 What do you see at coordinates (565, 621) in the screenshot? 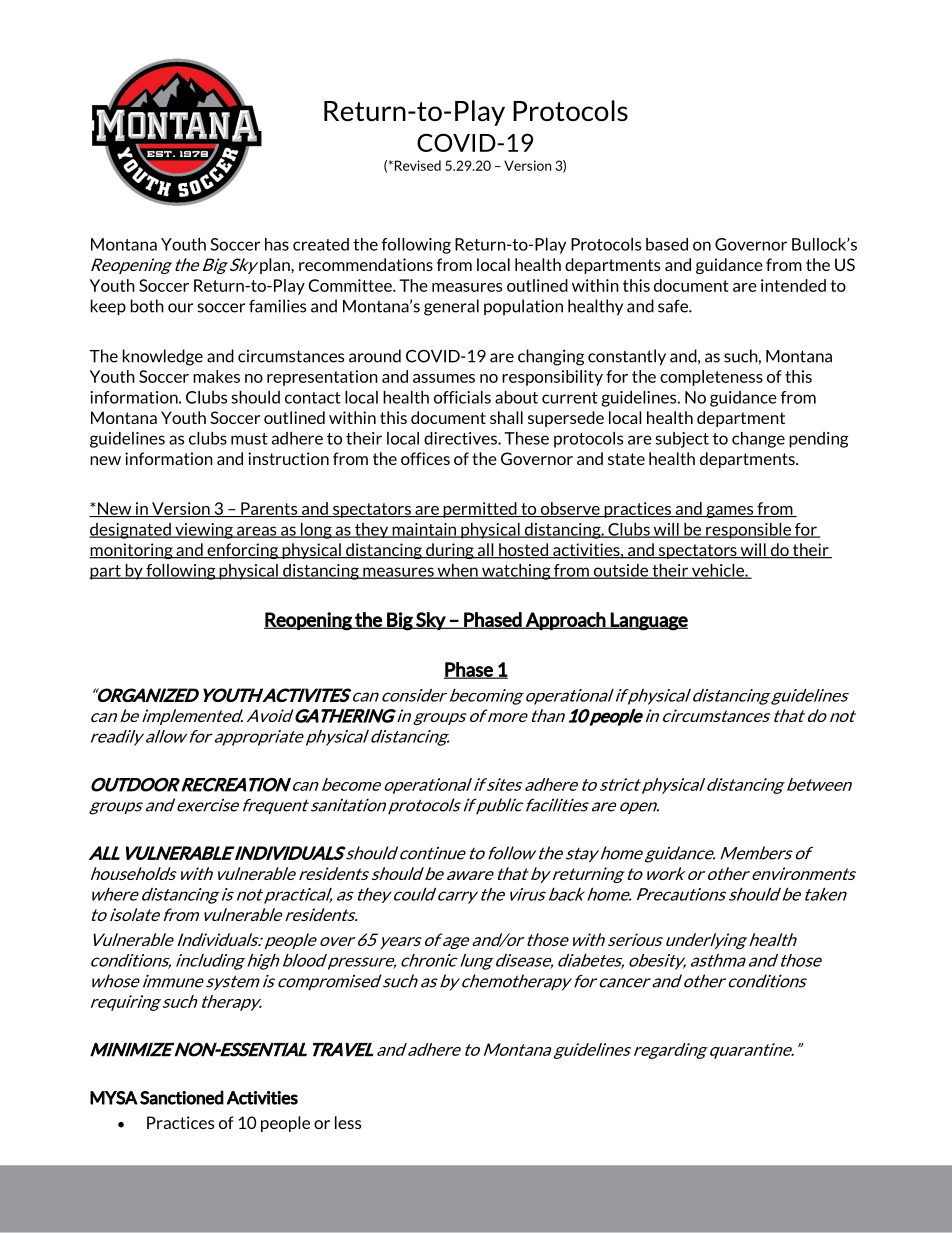
I see `Approach` at bounding box center [565, 621].
